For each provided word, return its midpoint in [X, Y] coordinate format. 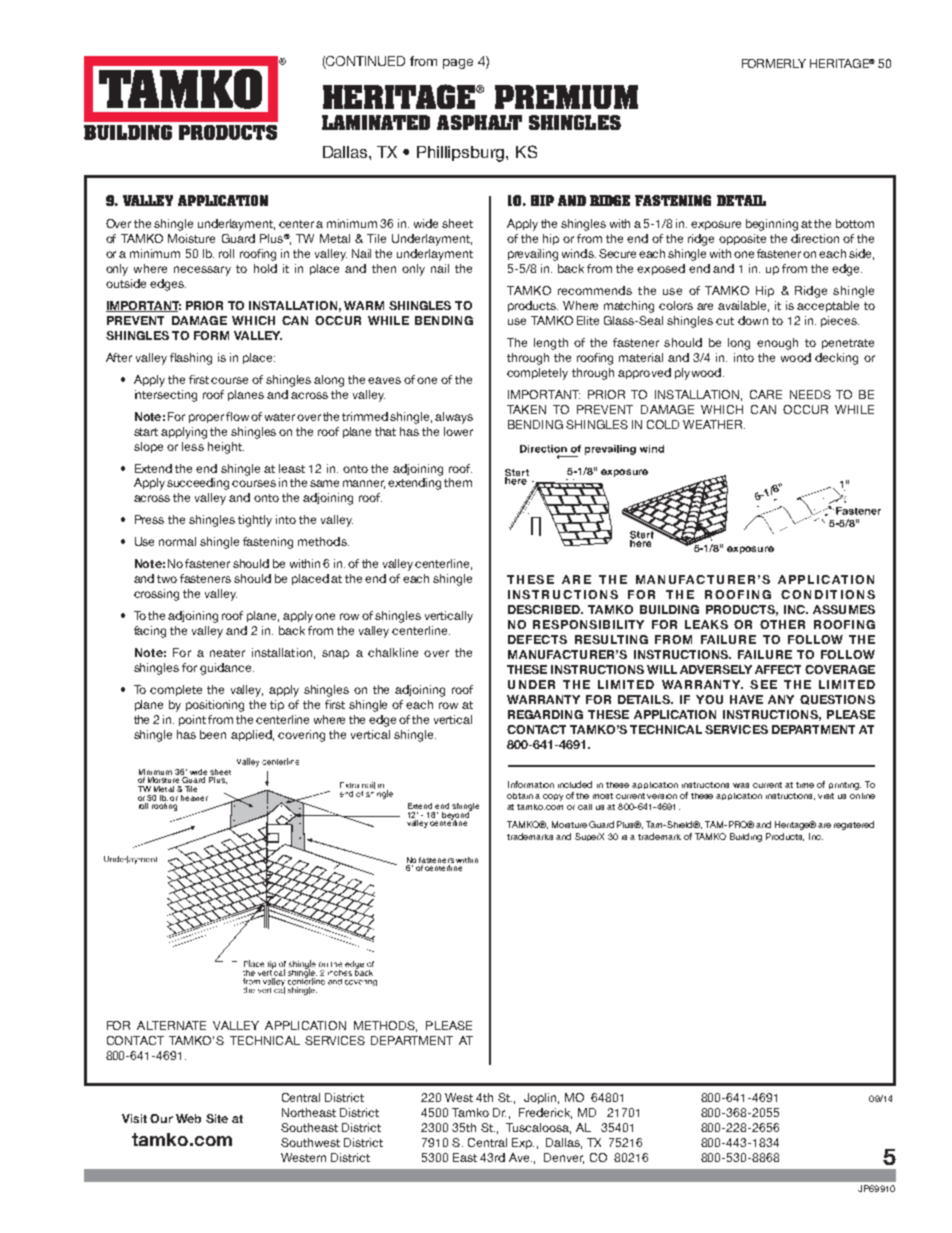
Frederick [545, 1113]
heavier [194, 798]
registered [854, 825]
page [458, 64]
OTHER [782, 624]
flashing [191, 359]
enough [777, 344]
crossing [156, 595]
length [551, 344]
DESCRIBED [545, 609]
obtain [520, 796]
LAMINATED [376, 122]
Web [188, 1118]
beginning [772, 225]
